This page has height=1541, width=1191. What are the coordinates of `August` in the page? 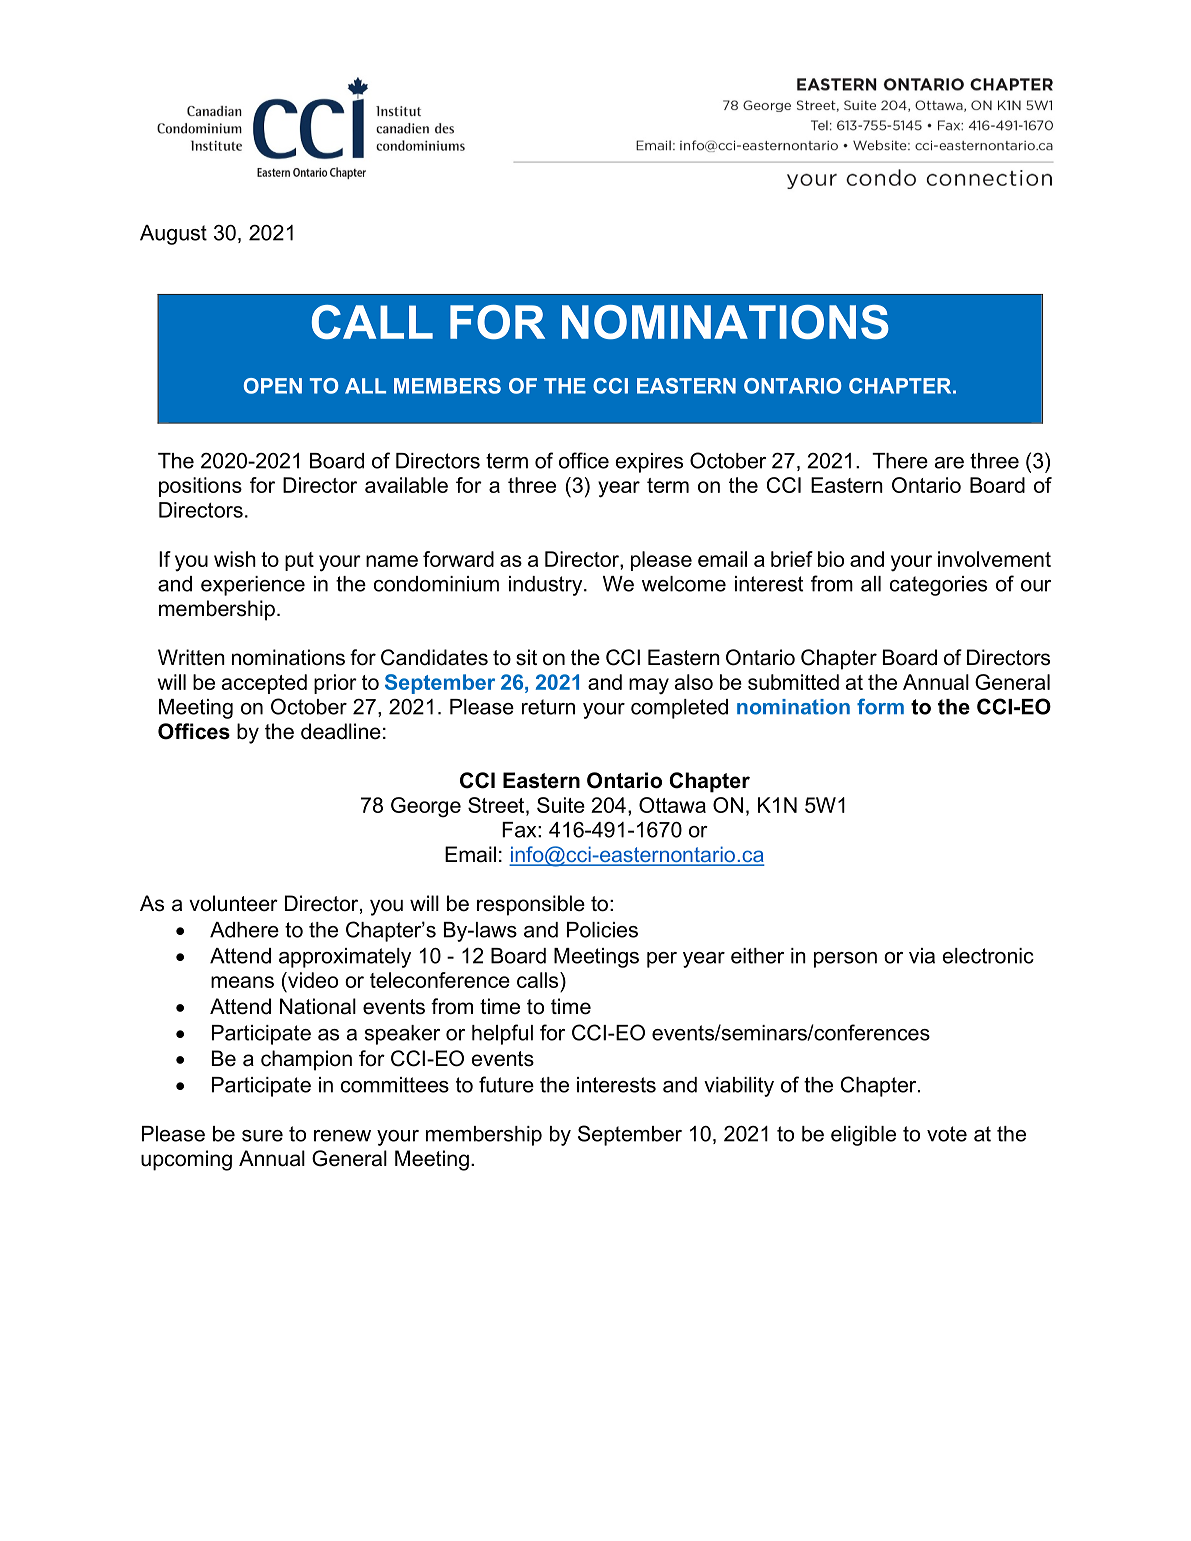 It's located at (173, 235).
